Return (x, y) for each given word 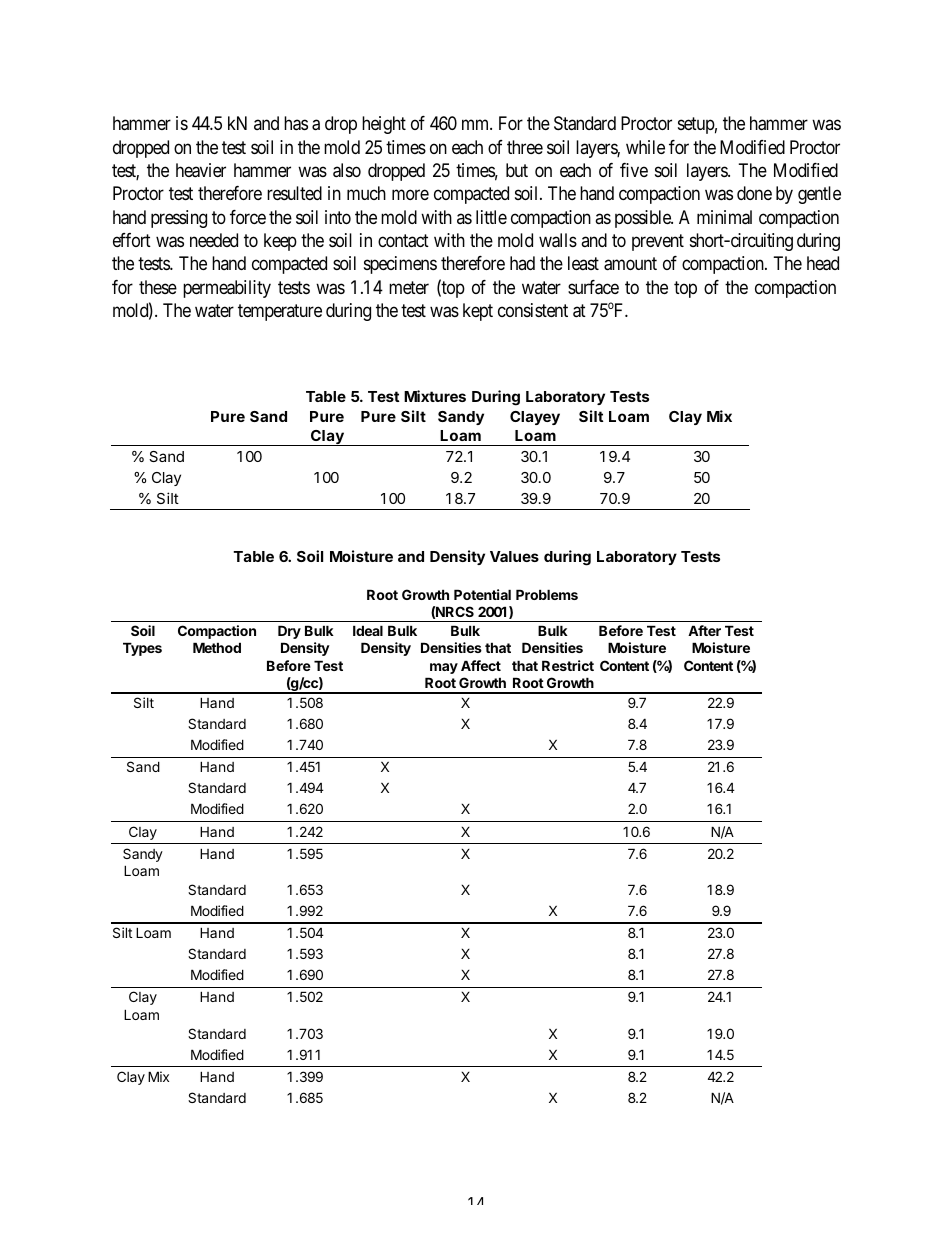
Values (514, 556)
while (645, 147)
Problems (547, 594)
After (704, 630)
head (823, 263)
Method (217, 647)
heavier (201, 170)
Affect (481, 665)
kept (478, 312)
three (525, 147)
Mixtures (435, 396)
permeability (227, 289)
